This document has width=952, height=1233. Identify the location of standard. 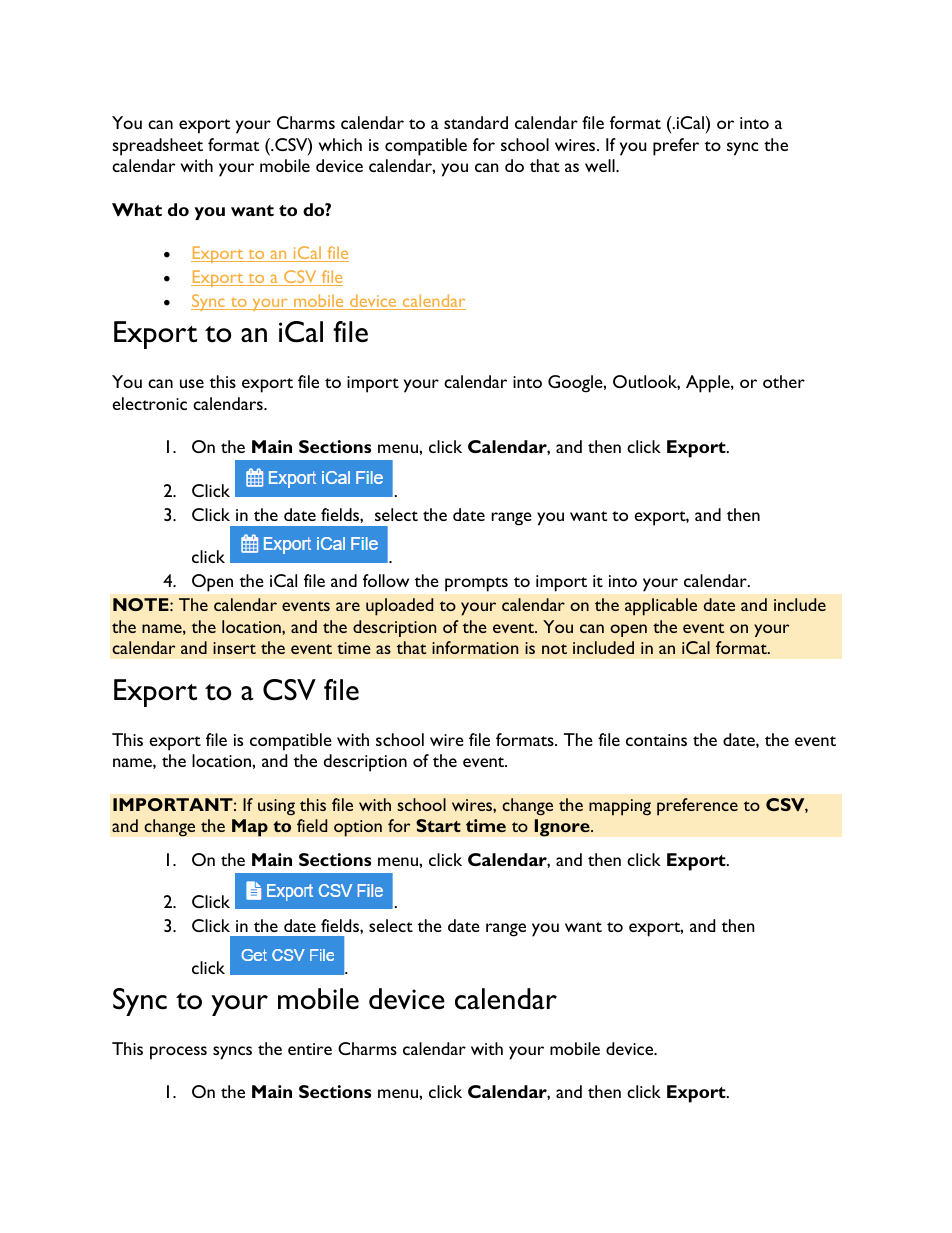
(476, 122).
